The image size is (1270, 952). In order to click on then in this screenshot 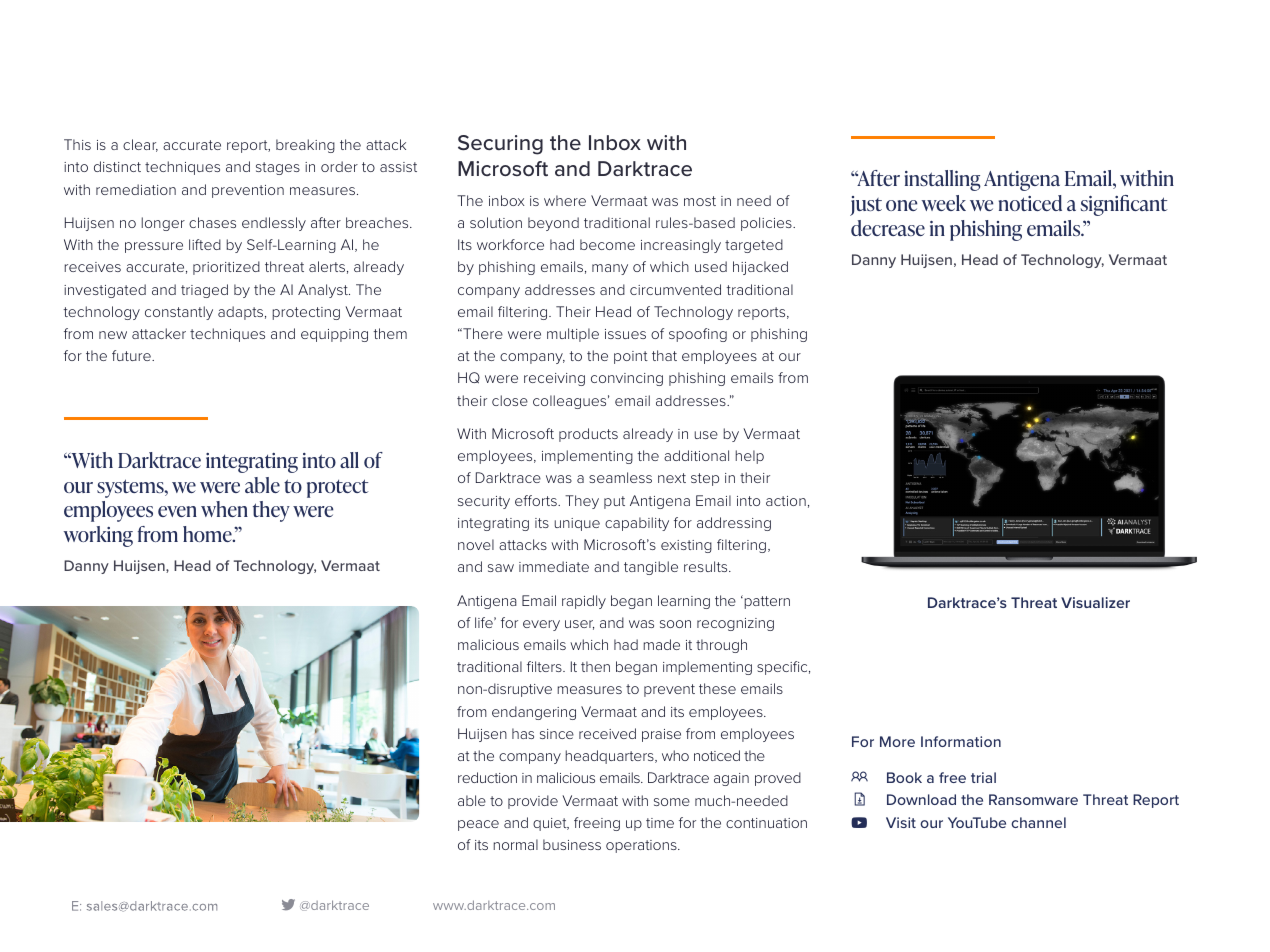, I will do `click(595, 666)`.
